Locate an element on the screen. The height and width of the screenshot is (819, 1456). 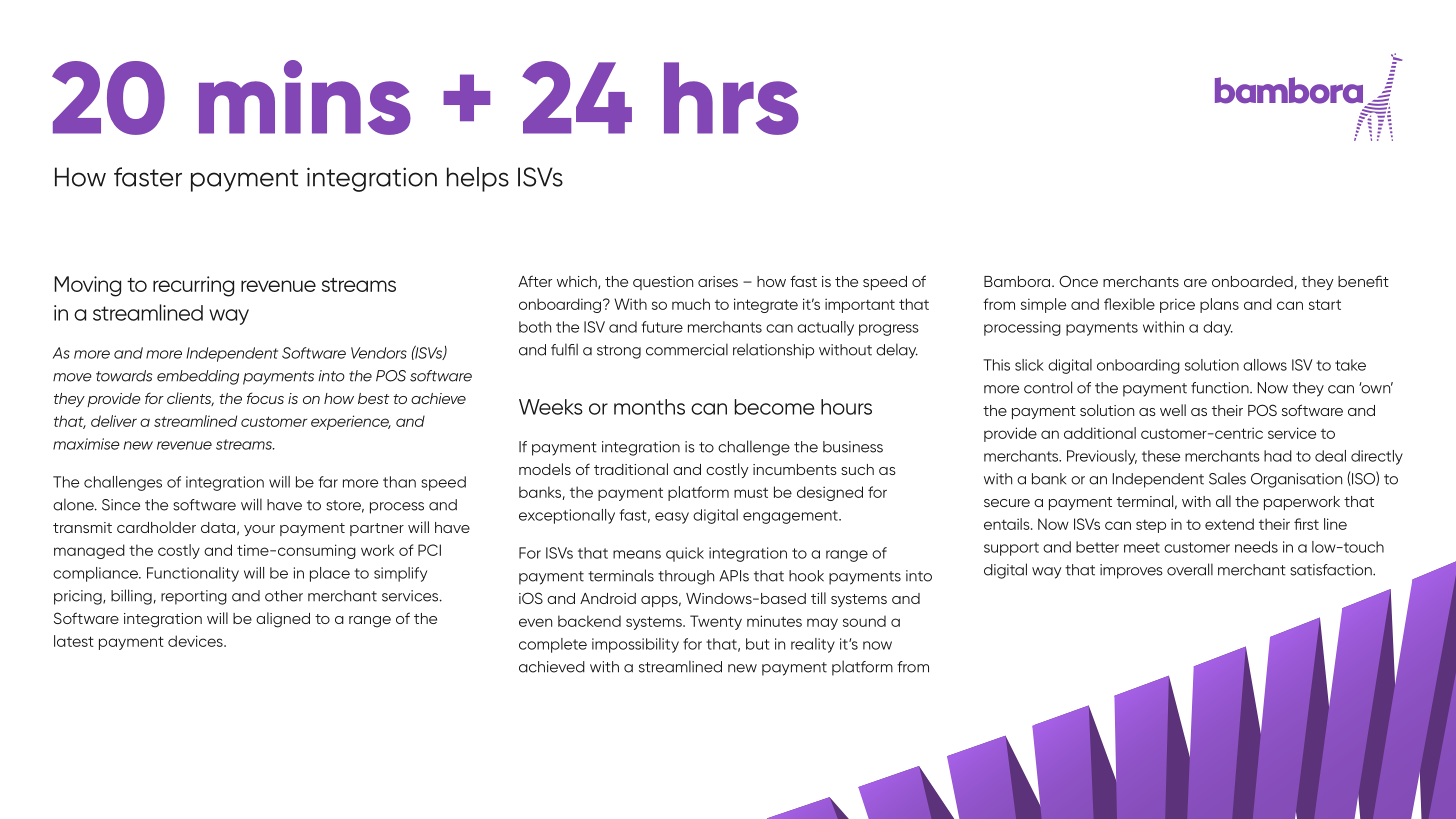
onboarded is located at coordinates (1252, 281).
